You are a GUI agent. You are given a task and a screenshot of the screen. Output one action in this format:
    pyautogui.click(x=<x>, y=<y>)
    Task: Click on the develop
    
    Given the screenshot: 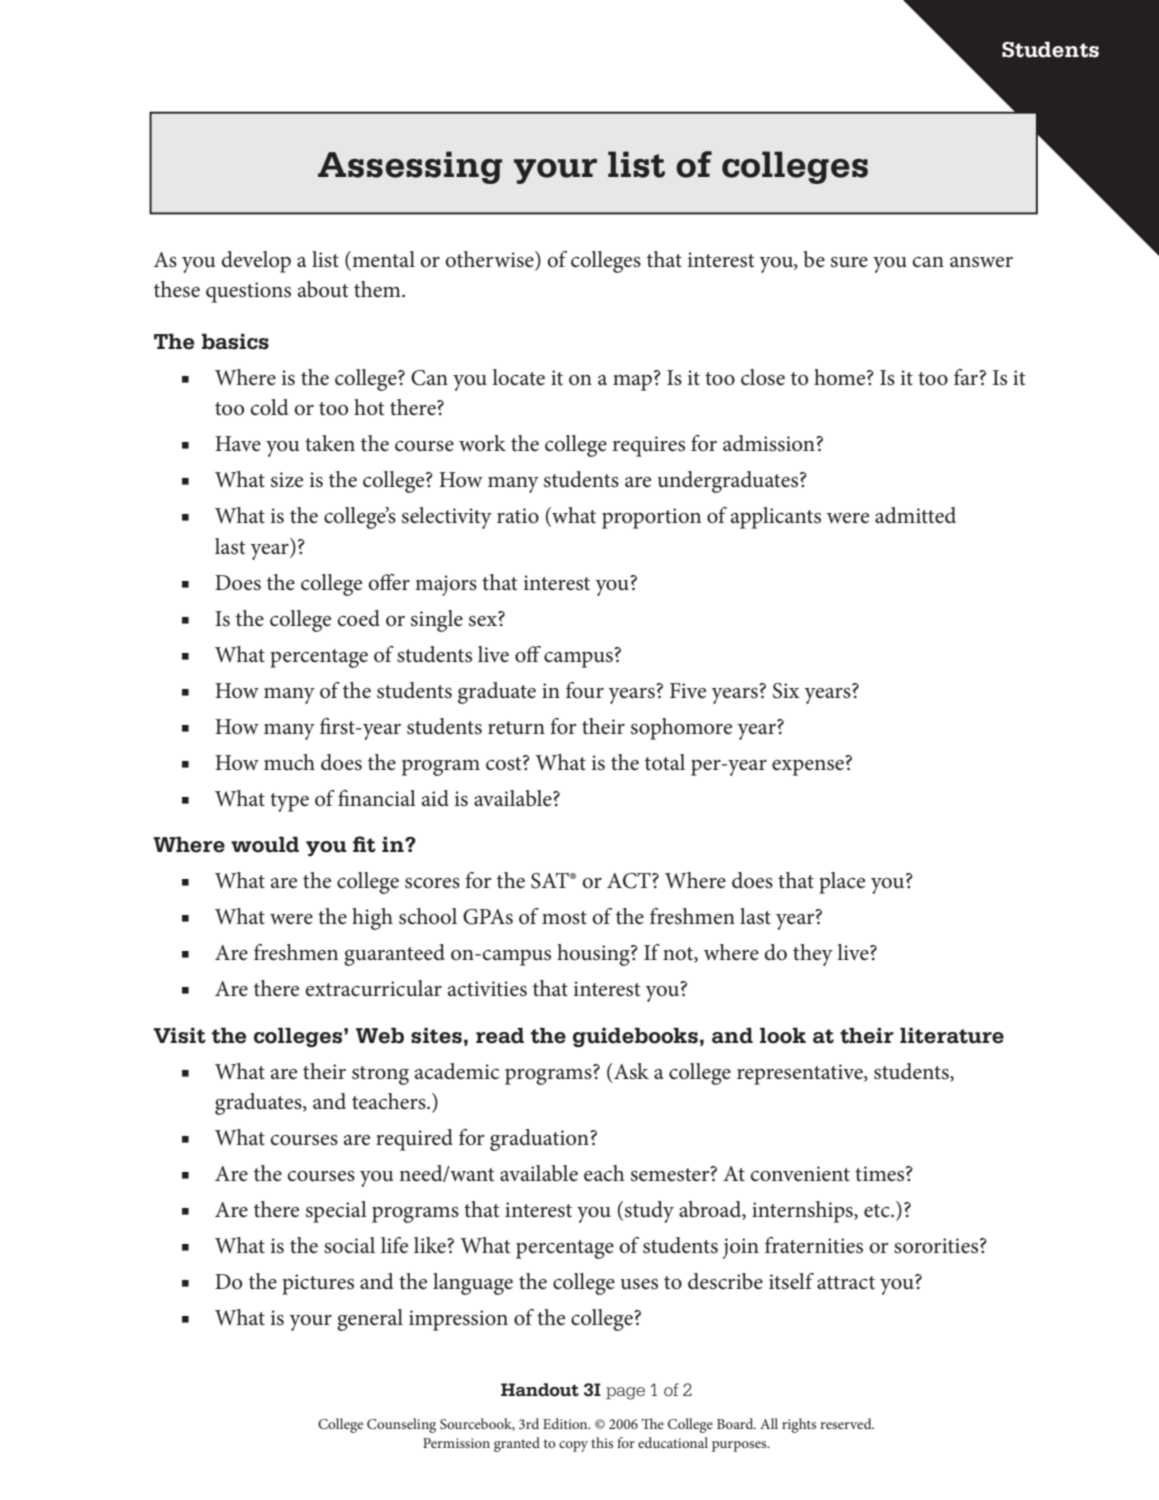 What is the action you would take?
    pyautogui.click(x=256, y=262)
